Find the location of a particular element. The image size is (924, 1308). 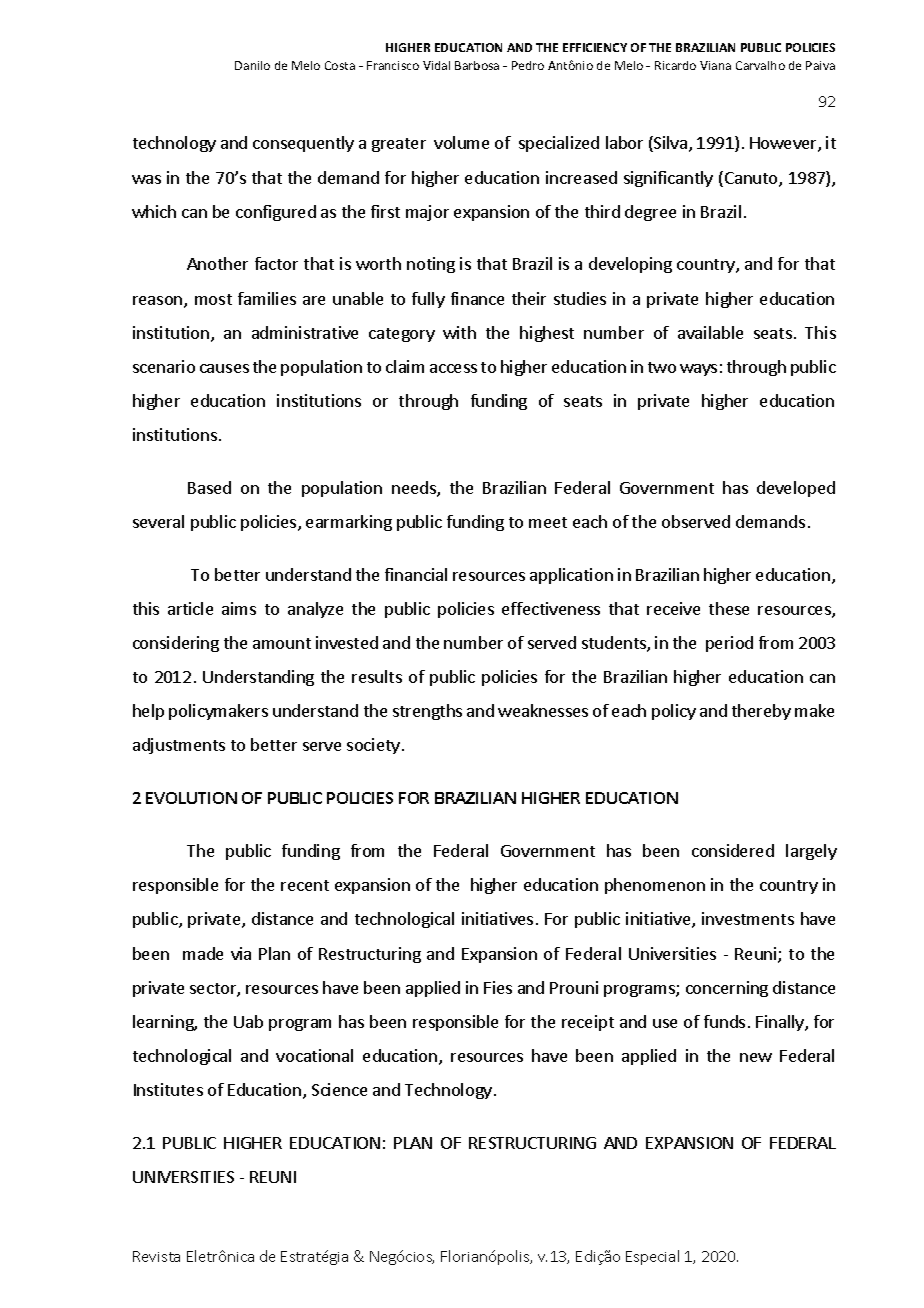

Revista is located at coordinates (156, 1256).
